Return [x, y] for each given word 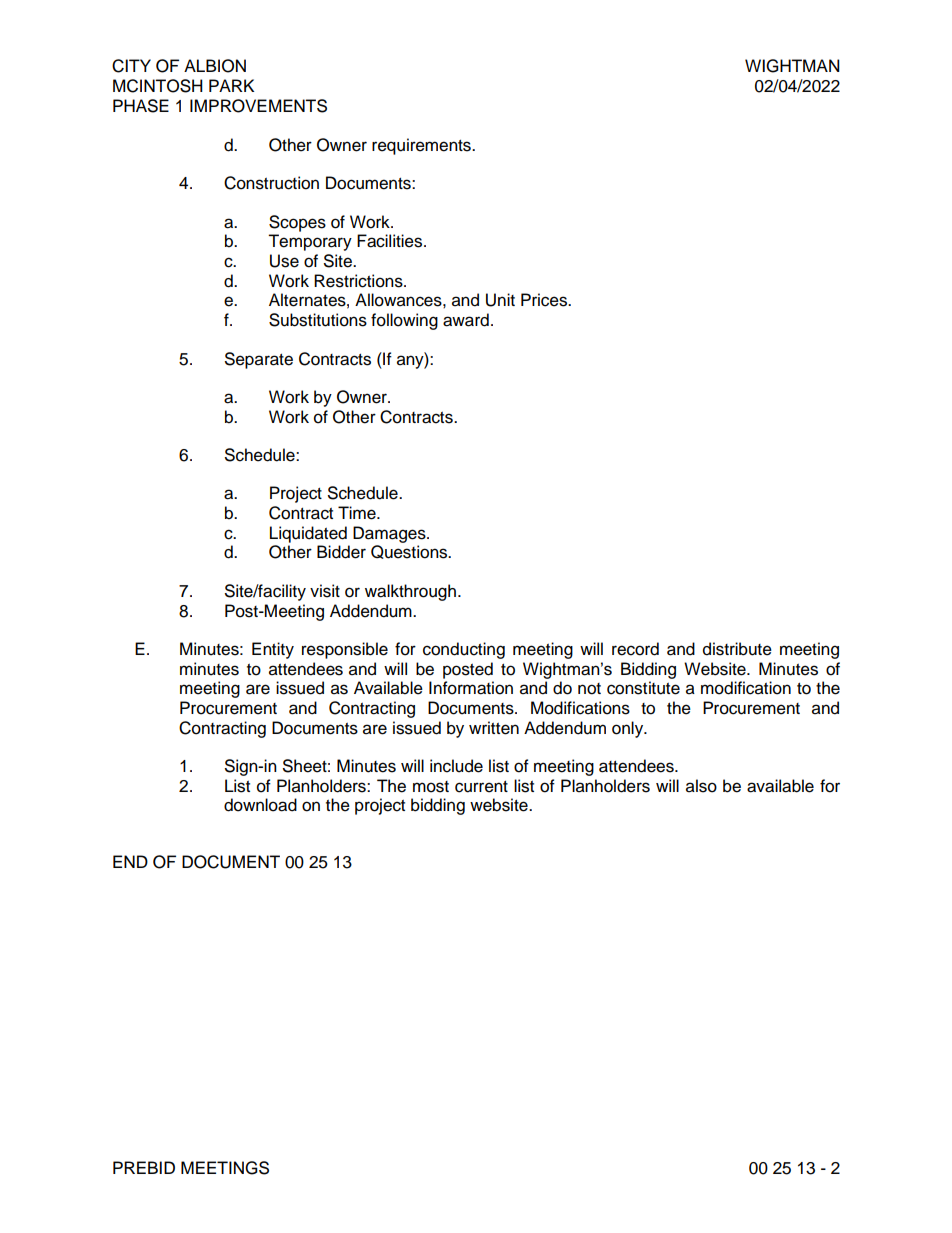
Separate [259, 360]
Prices [545, 300]
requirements [422, 146]
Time [358, 513]
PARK [231, 85]
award [466, 320]
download [260, 805]
